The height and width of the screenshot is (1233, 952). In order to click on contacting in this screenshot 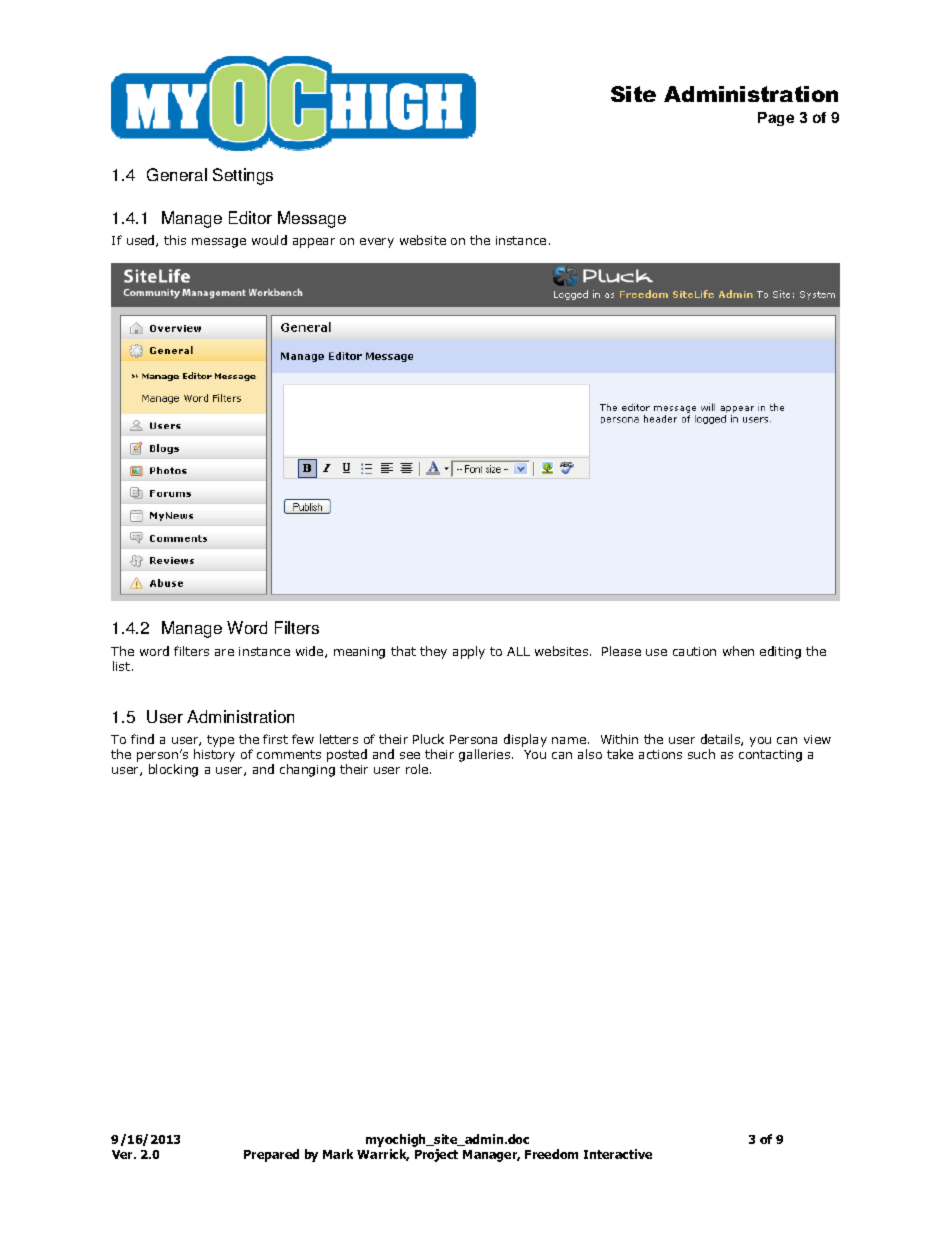, I will do `click(770, 756)`.
